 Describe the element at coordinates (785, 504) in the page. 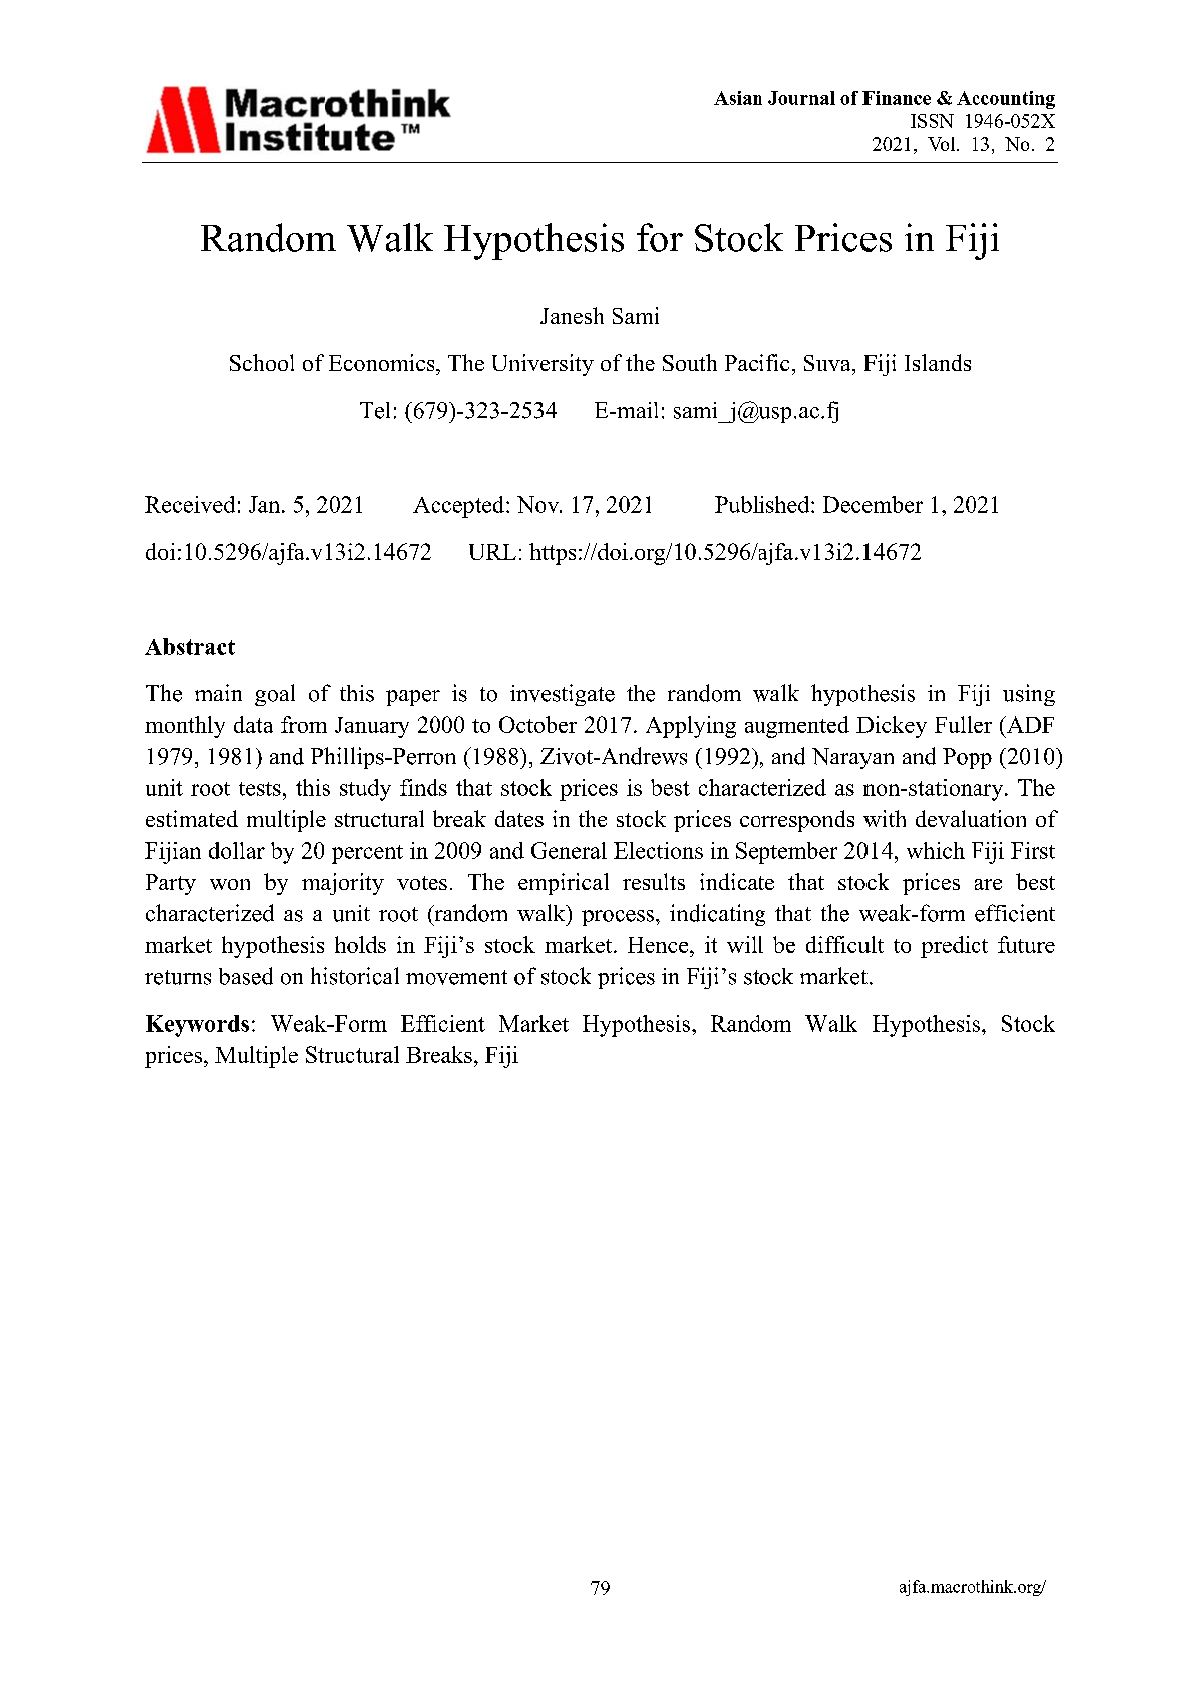

I see `ished` at that location.
